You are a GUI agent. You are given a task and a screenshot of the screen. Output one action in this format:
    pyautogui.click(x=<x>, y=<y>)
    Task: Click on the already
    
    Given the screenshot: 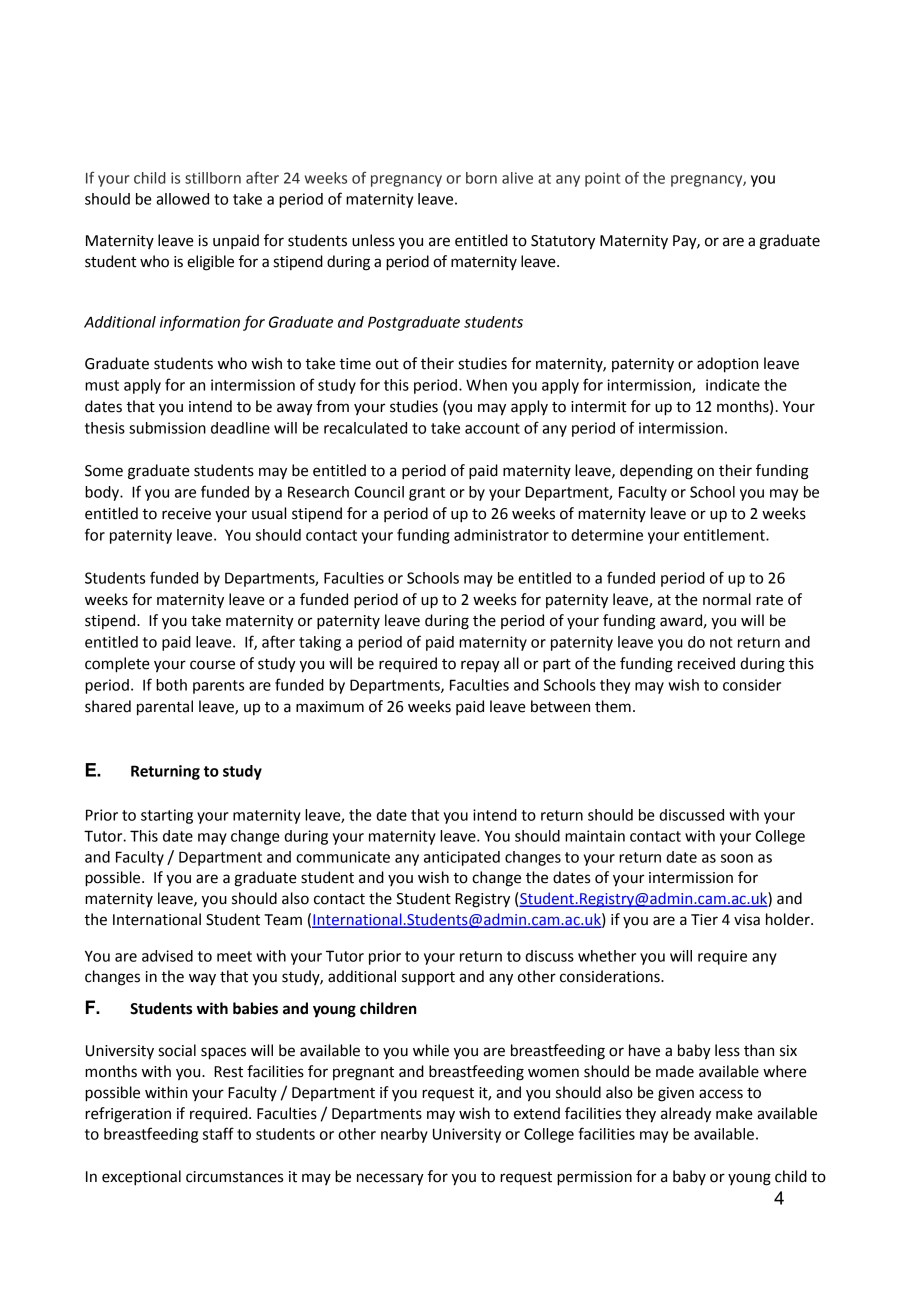 What is the action you would take?
    pyautogui.click(x=686, y=1115)
